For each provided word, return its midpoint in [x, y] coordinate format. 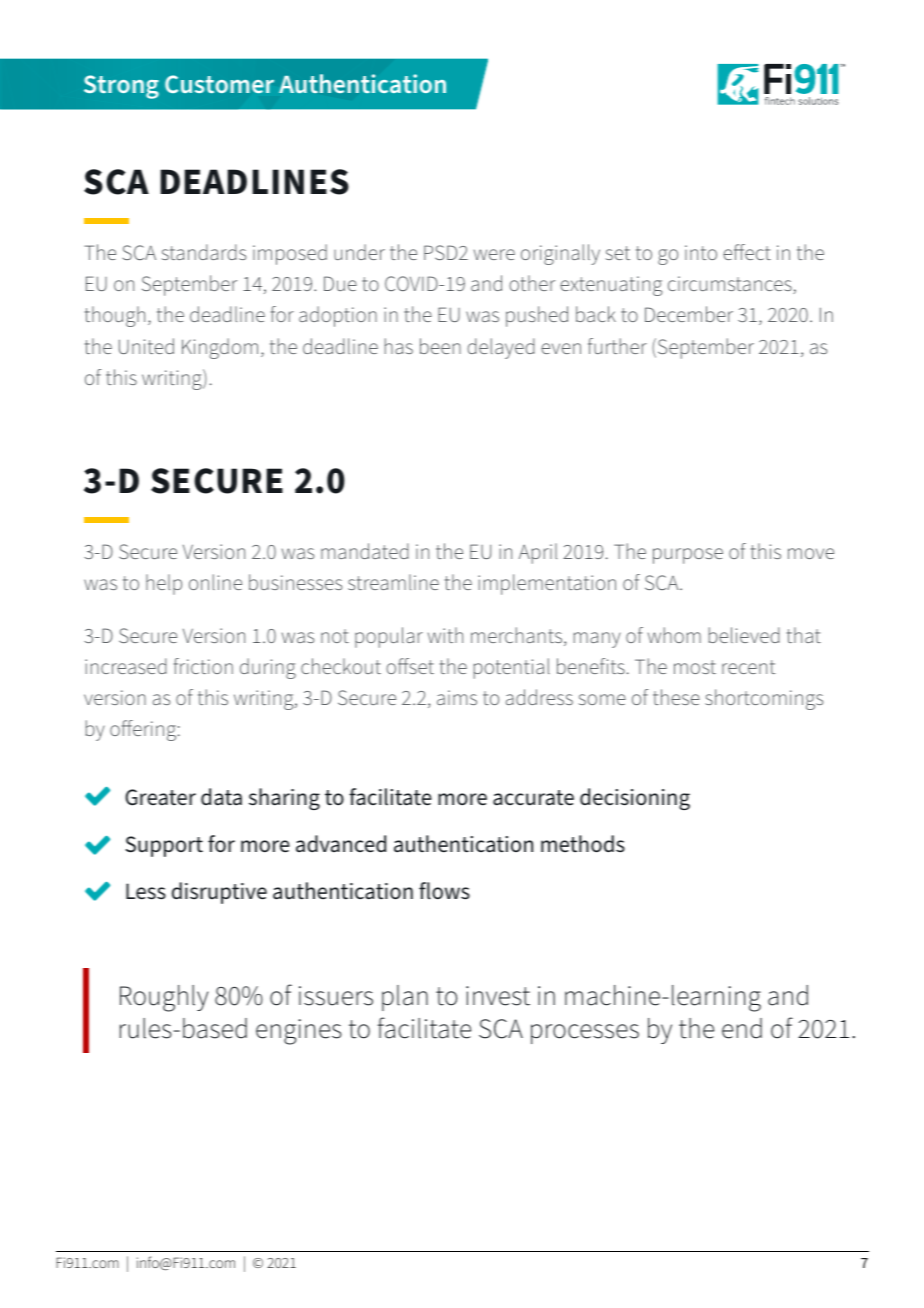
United [146, 346]
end [742, 1028]
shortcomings [764, 699]
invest [498, 996]
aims [457, 697]
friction [203, 666]
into [701, 252]
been [440, 346]
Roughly [164, 998]
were [494, 254]
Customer [219, 84]
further [617, 346]
